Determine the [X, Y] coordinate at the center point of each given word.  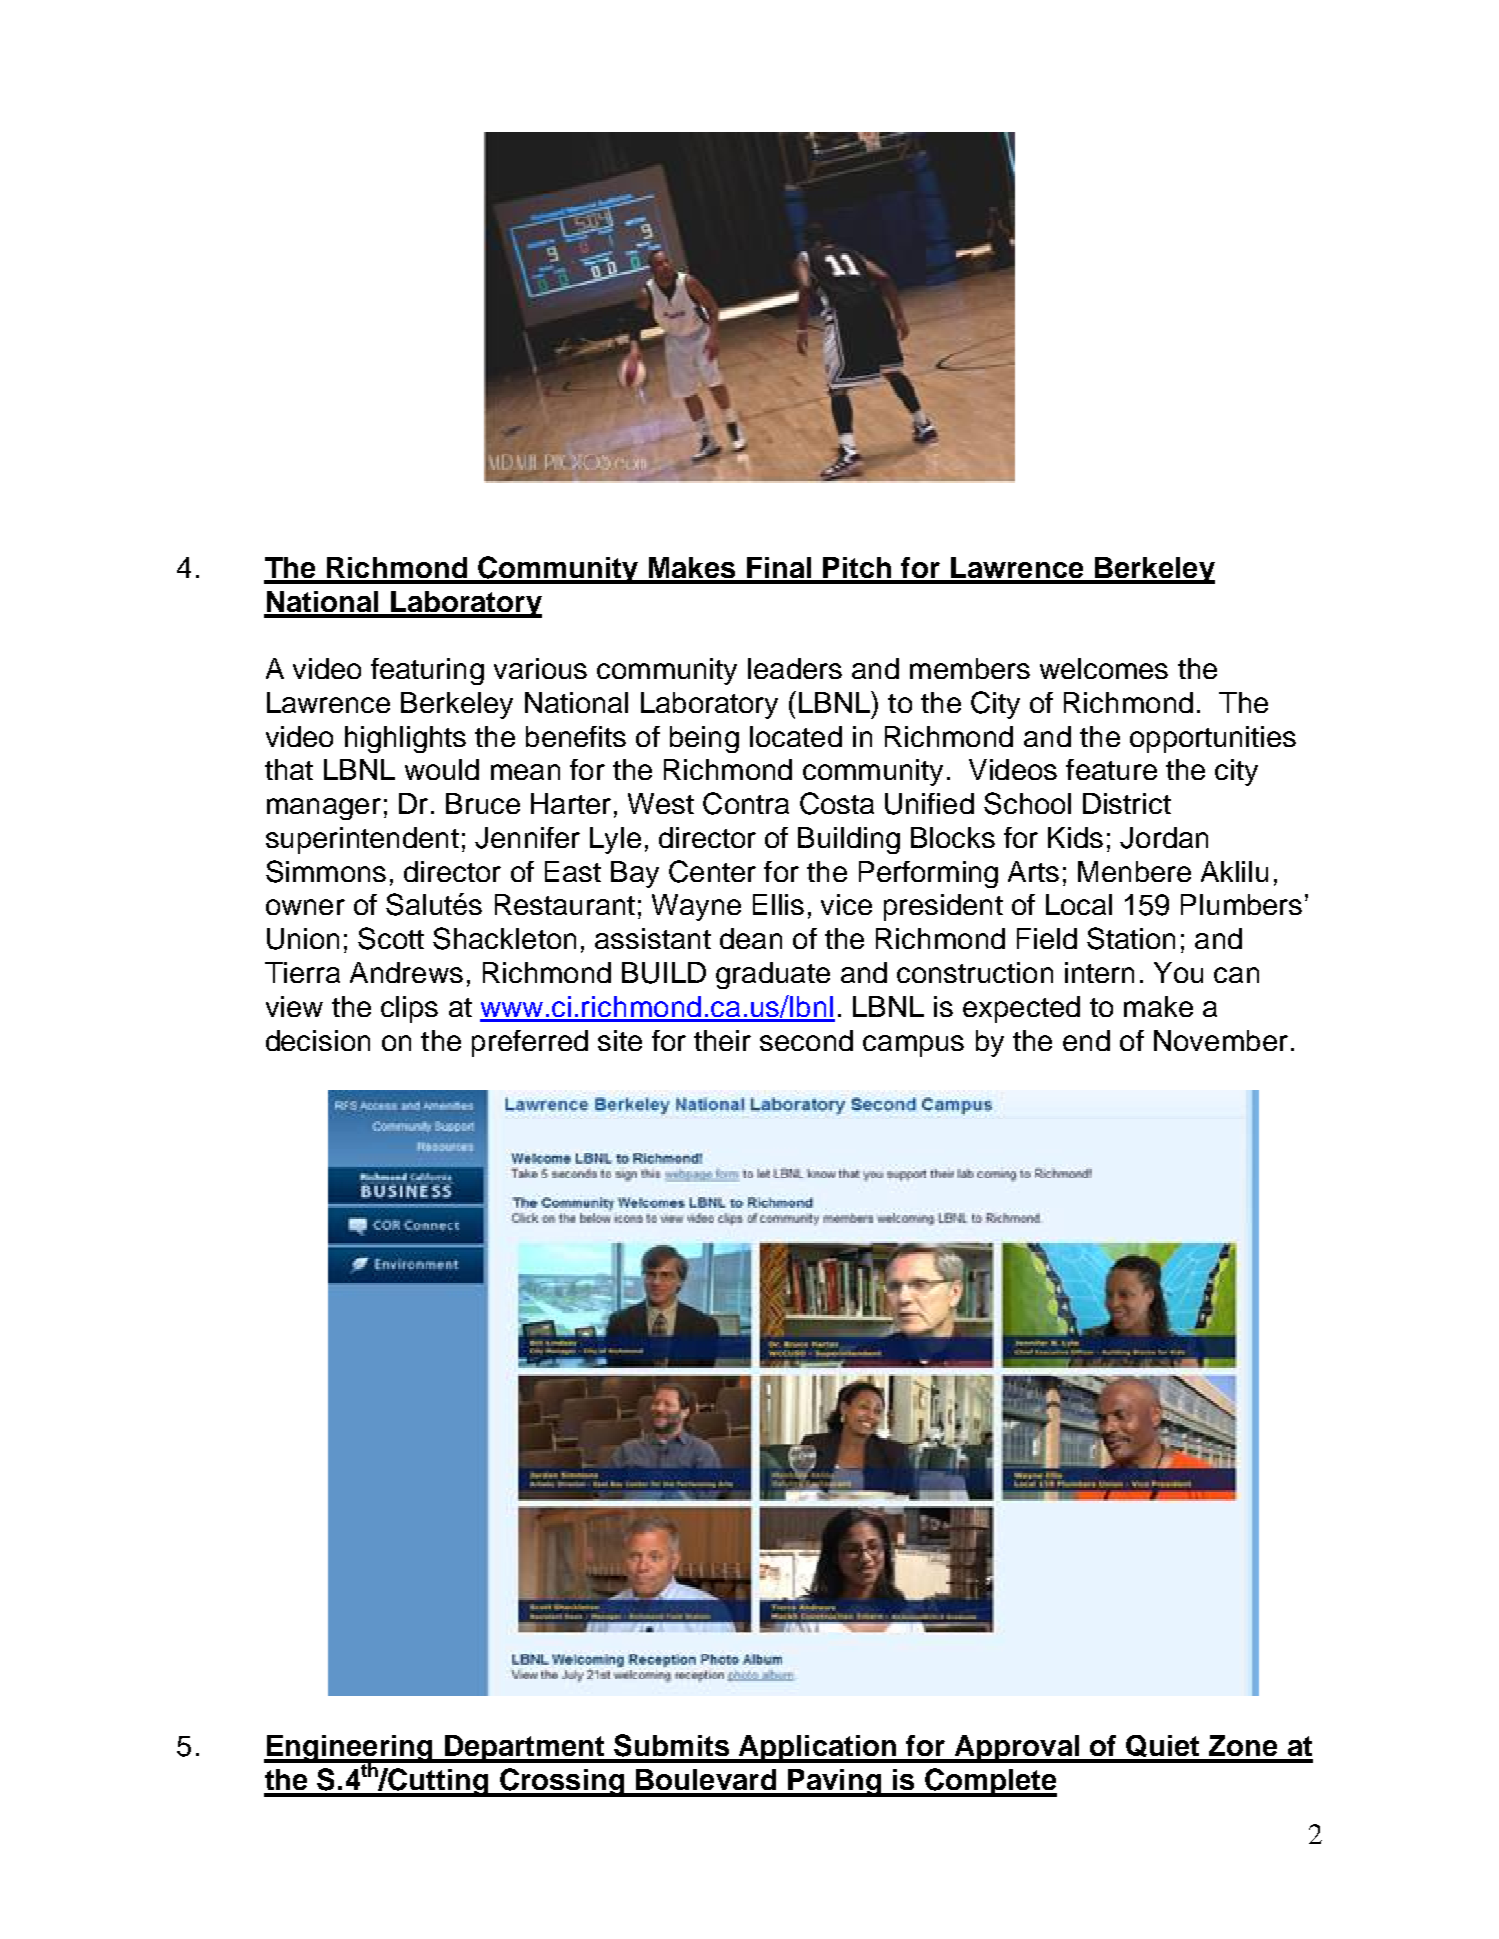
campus [913, 1046]
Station [1131, 938]
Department [525, 1749]
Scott [391, 938]
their [722, 1040]
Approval [1017, 1749]
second [806, 1040]
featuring [427, 671]
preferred [530, 1043]
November [1221, 1040]
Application [817, 1749]
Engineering [349, 1750]
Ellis [778, 904]
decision [318, 1040]
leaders [795, 668]
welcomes [1104, 668]
